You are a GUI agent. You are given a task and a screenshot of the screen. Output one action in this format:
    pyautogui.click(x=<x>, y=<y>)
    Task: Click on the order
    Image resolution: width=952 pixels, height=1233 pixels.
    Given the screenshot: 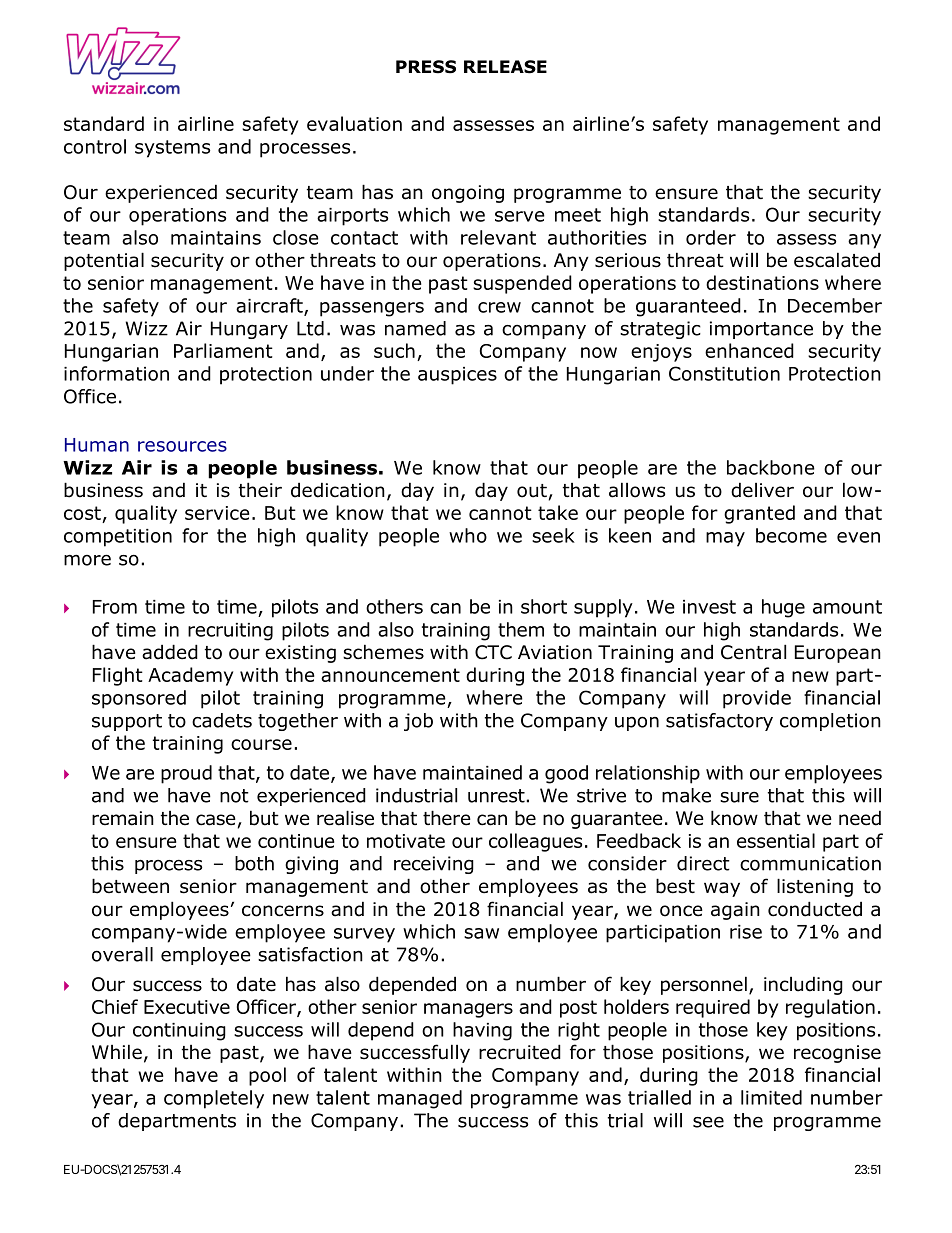 What is the action you would take?
    pyautogui.click(x=711, y=237)
